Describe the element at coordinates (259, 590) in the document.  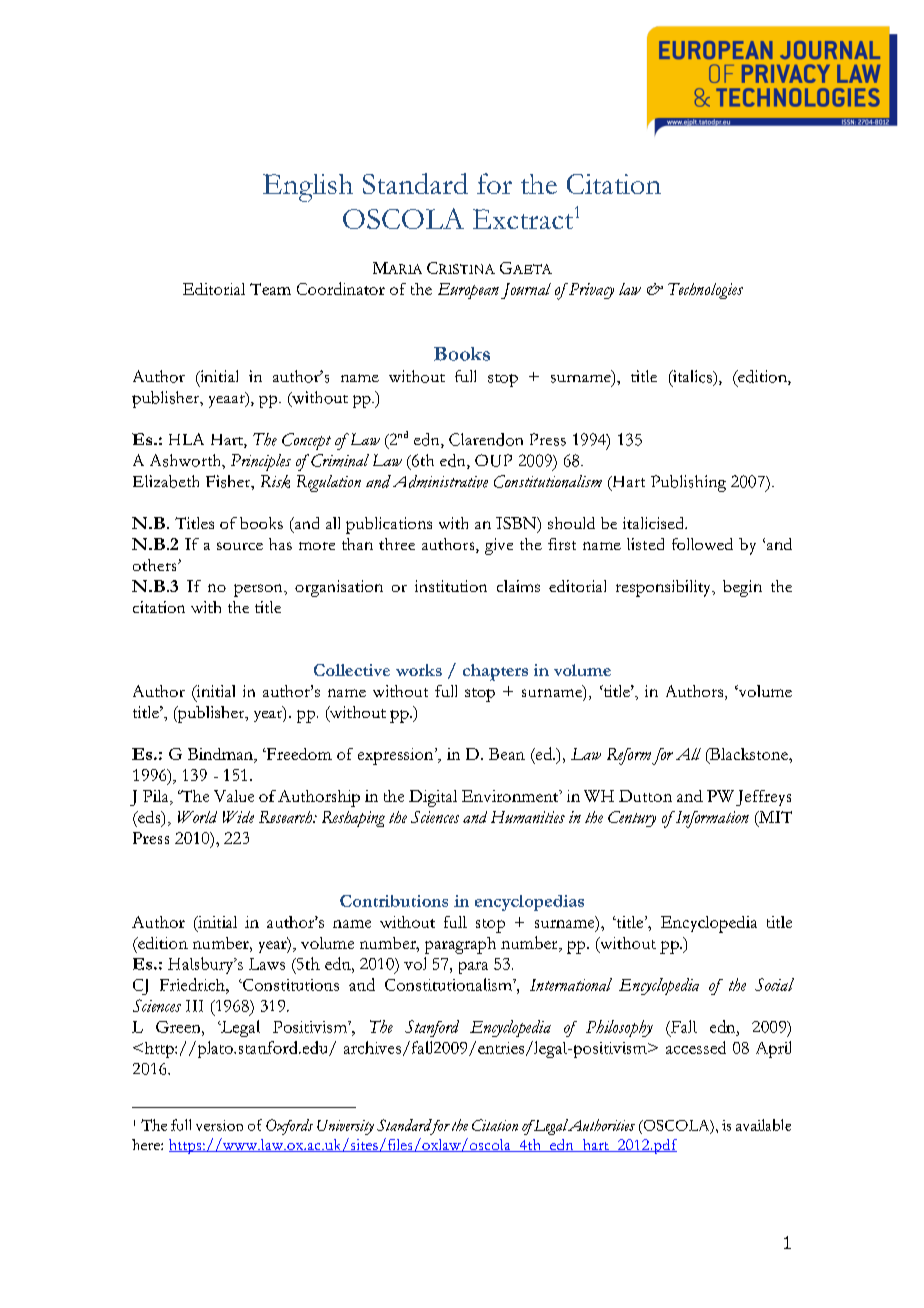
I see `person` at that location.
